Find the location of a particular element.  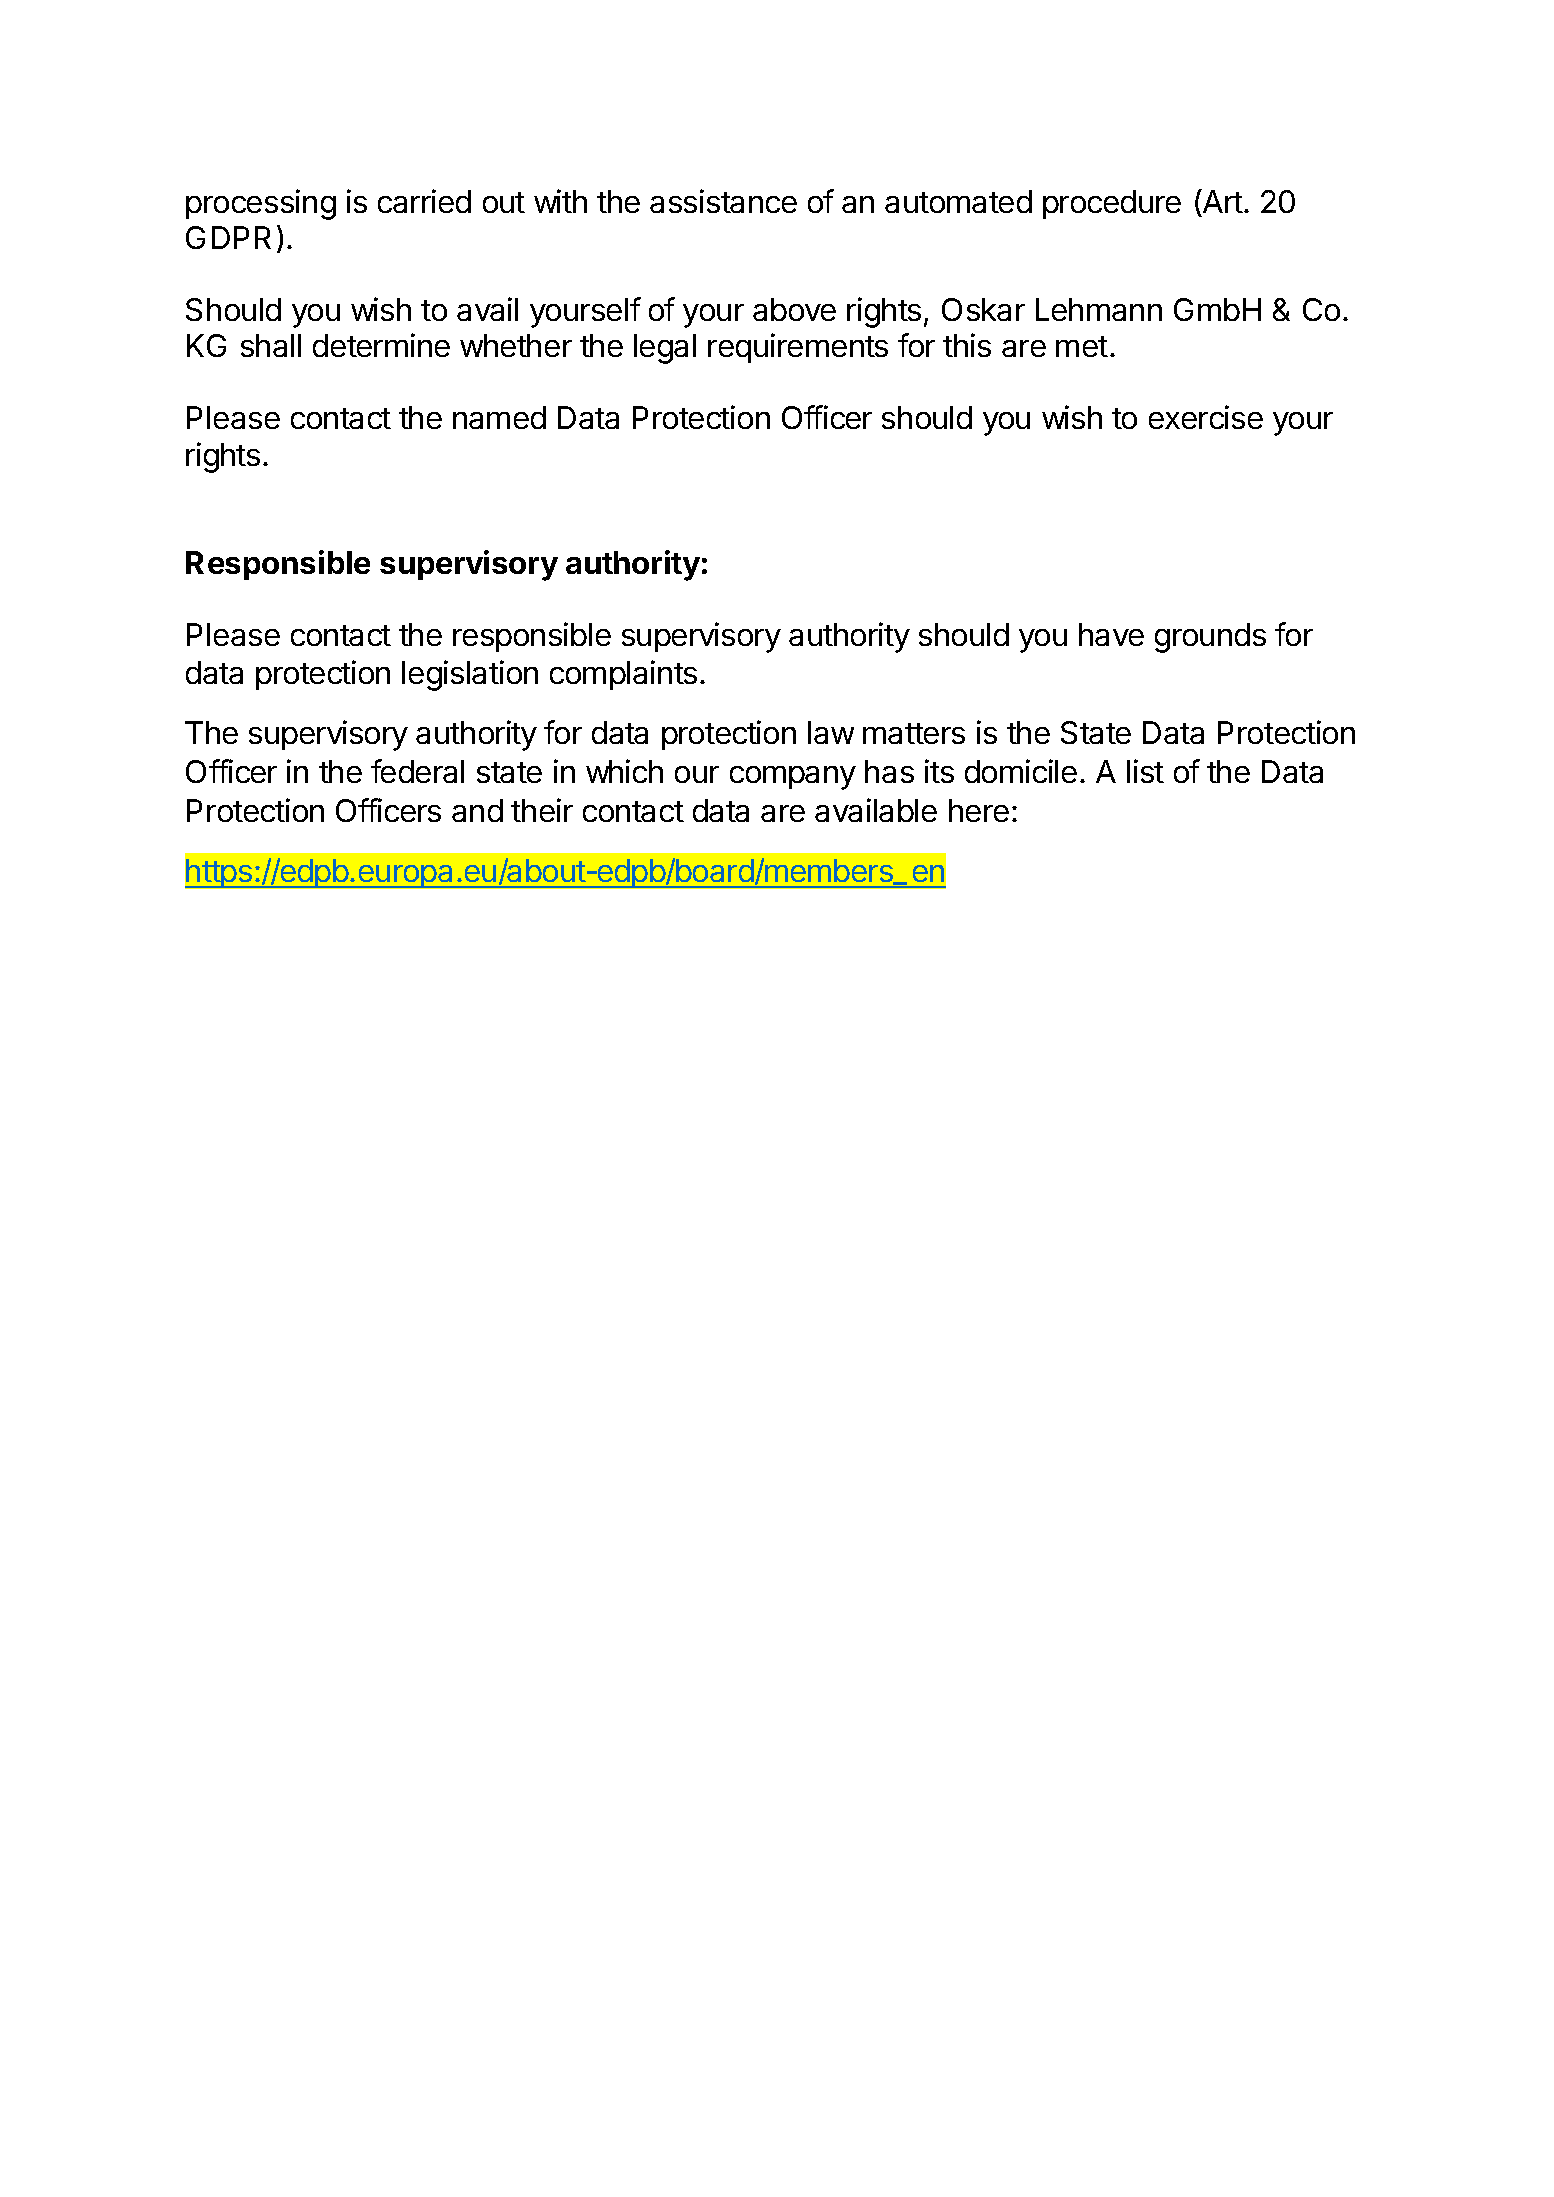

complaints is located at coordinates (623, 675).
